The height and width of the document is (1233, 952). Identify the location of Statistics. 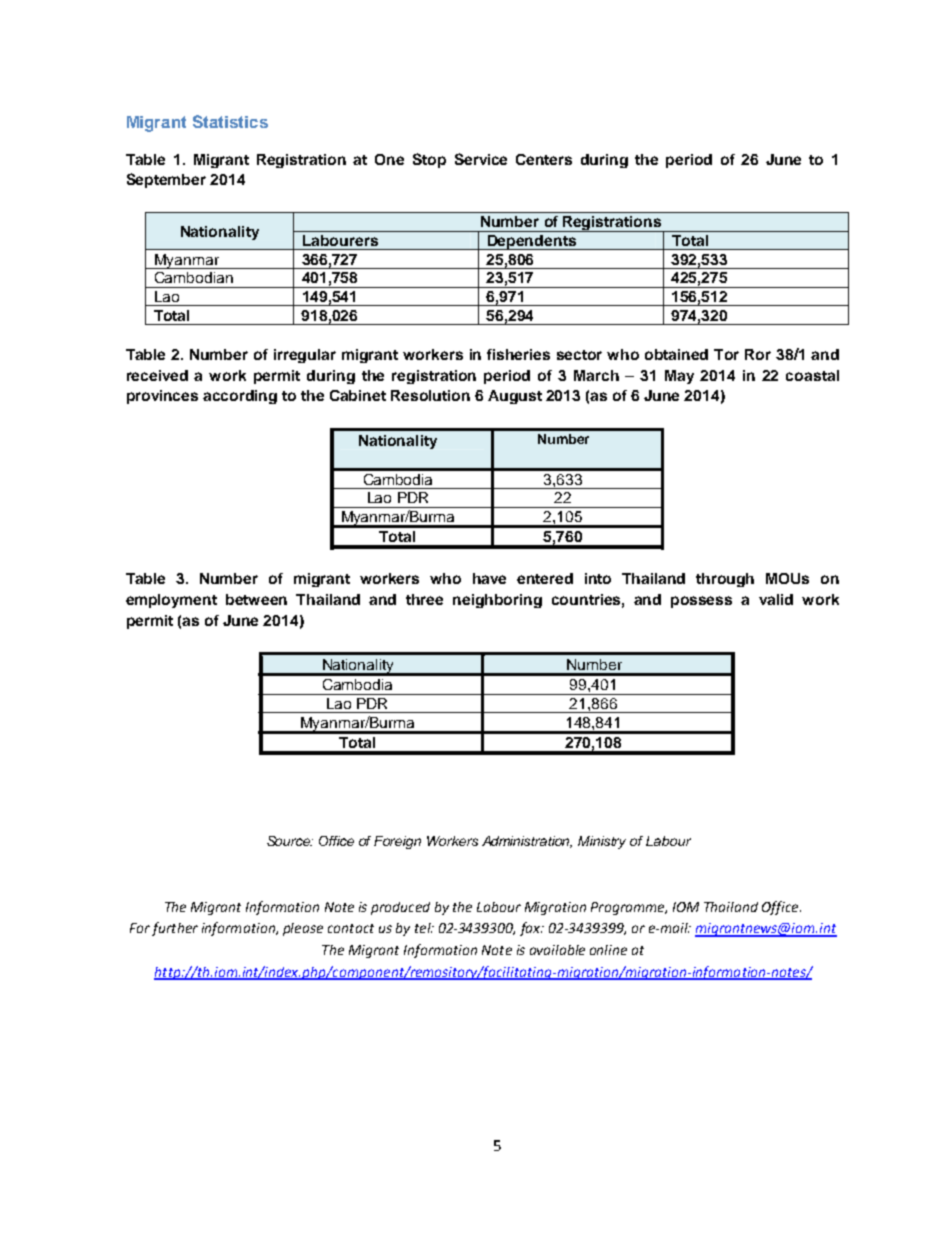
(230, 121).
